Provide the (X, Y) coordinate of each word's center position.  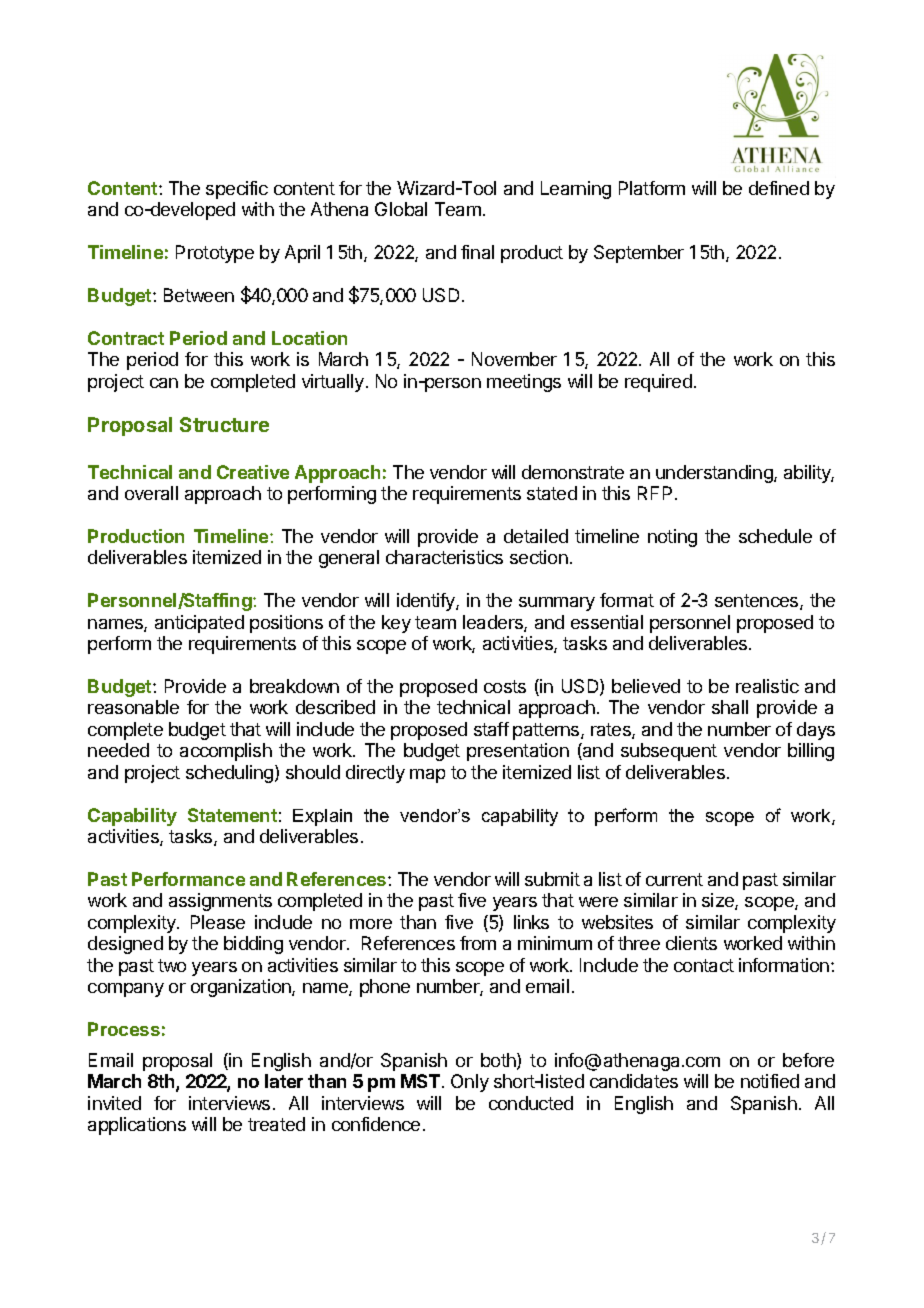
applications (137, 1126)
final (477, 252)
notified (770, 1081)
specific (237, 190)
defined (779, 188)
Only (470, 1083)
